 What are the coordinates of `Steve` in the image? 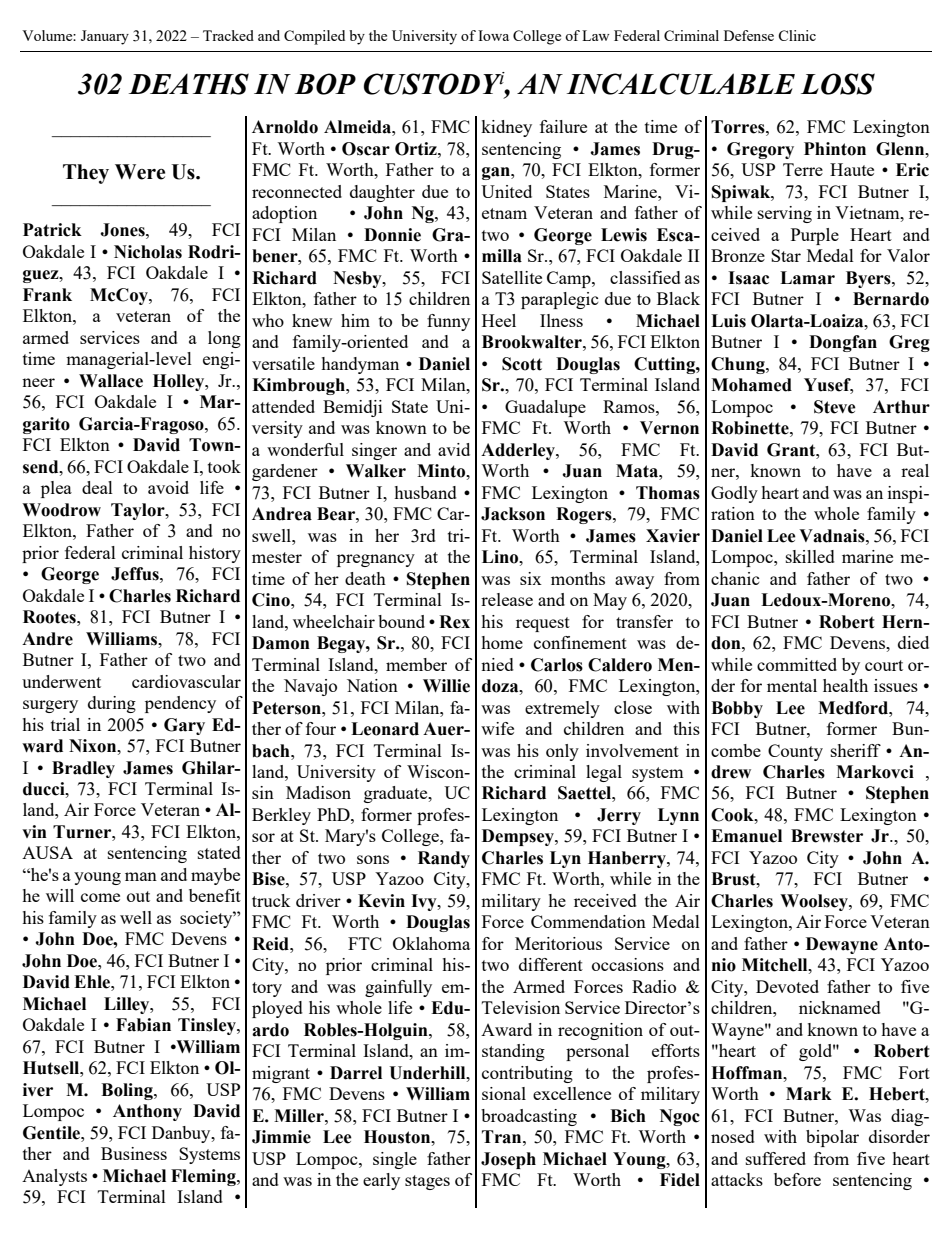 It's located at (835, 407).
